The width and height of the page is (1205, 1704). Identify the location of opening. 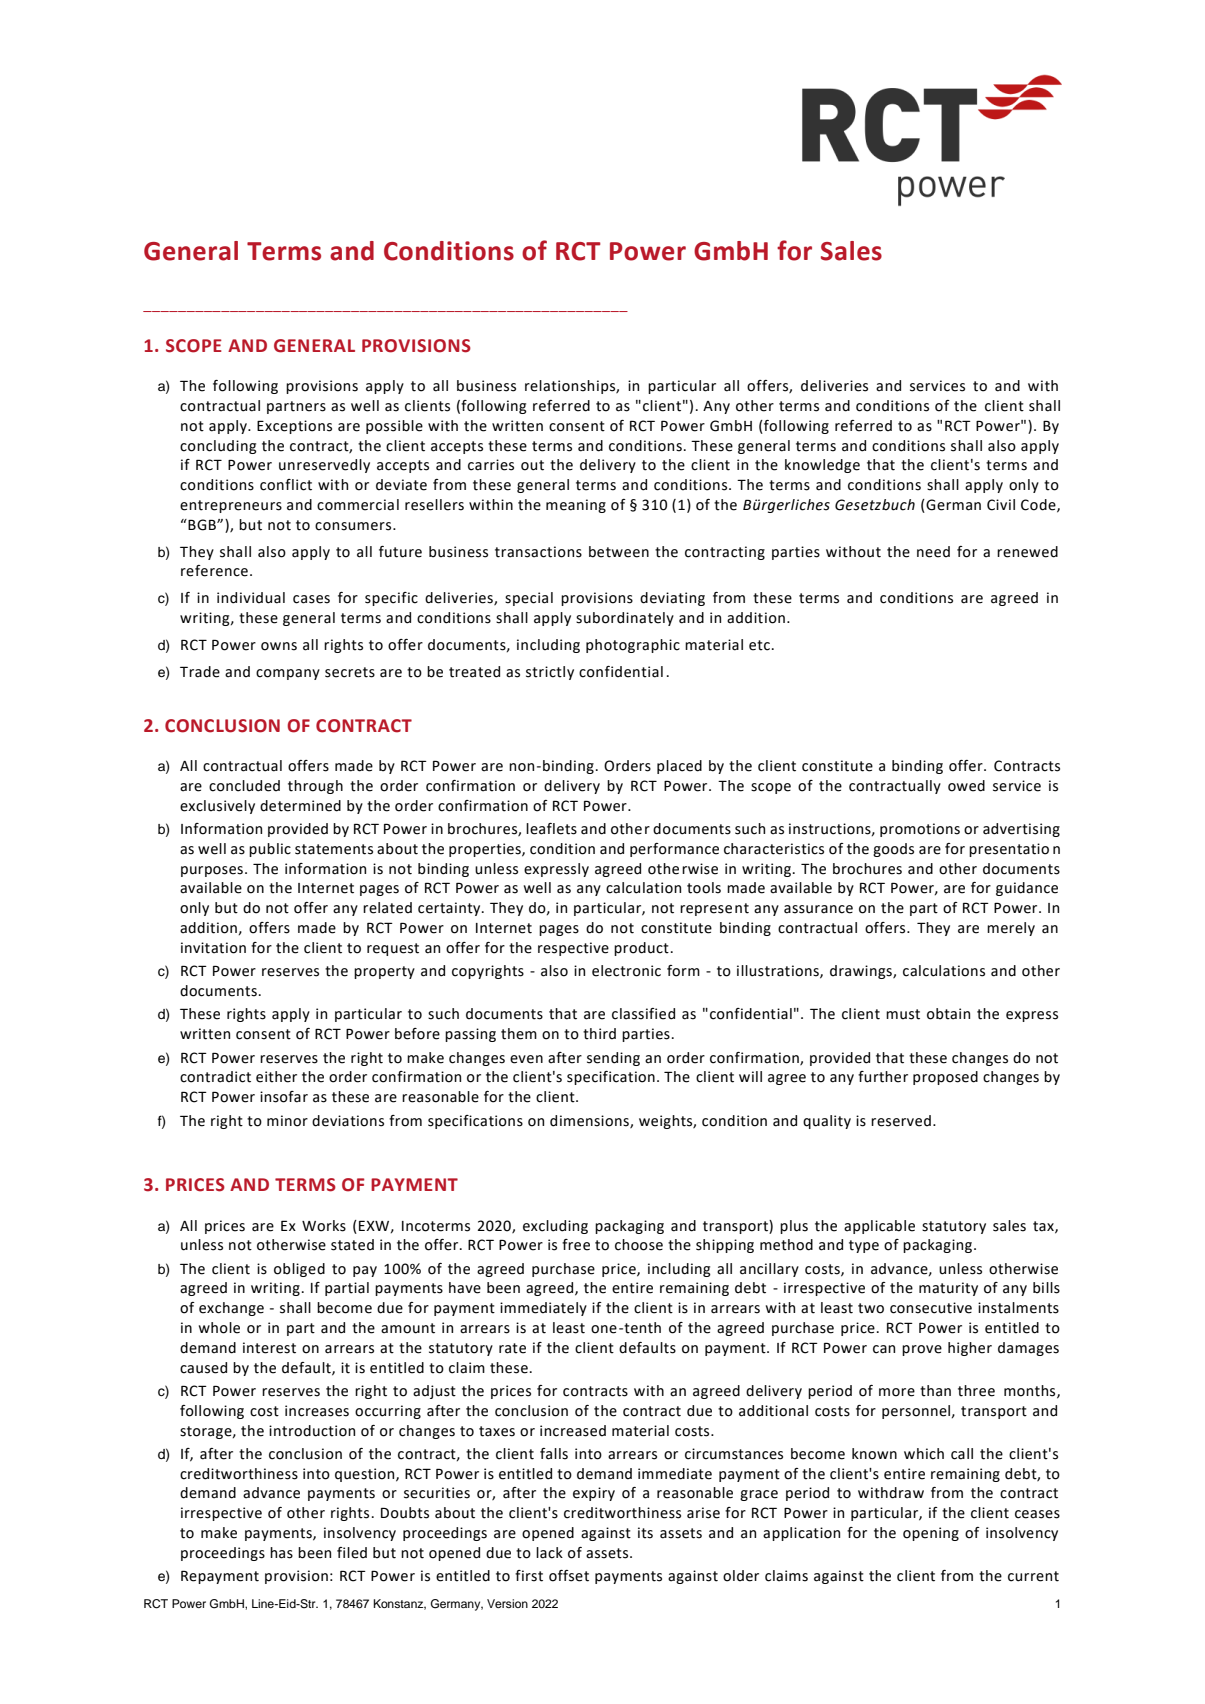
(931, 1534).
